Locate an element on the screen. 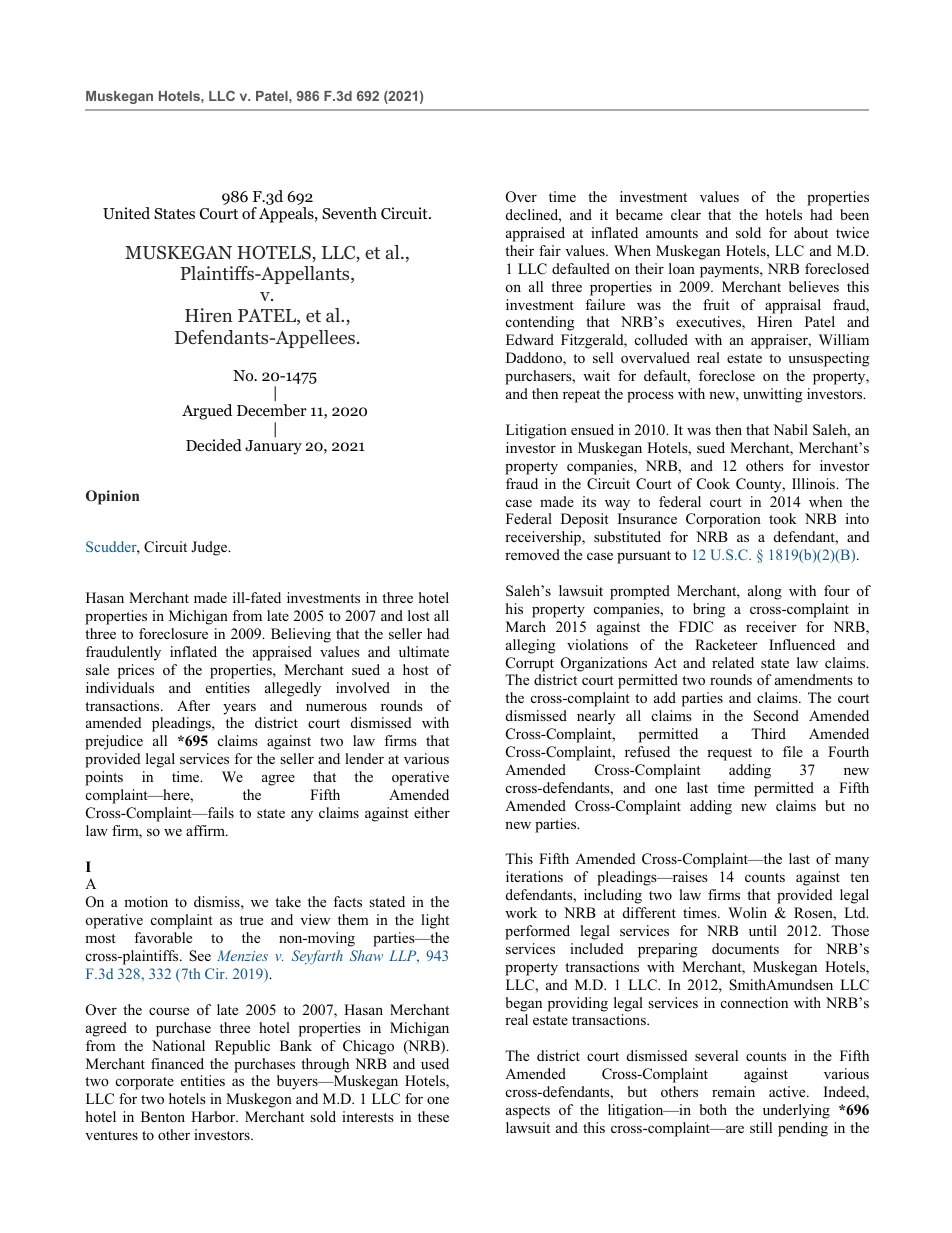 The height and width of the screenshot is (1233, 952). United is located at coordinates (126, 213).
